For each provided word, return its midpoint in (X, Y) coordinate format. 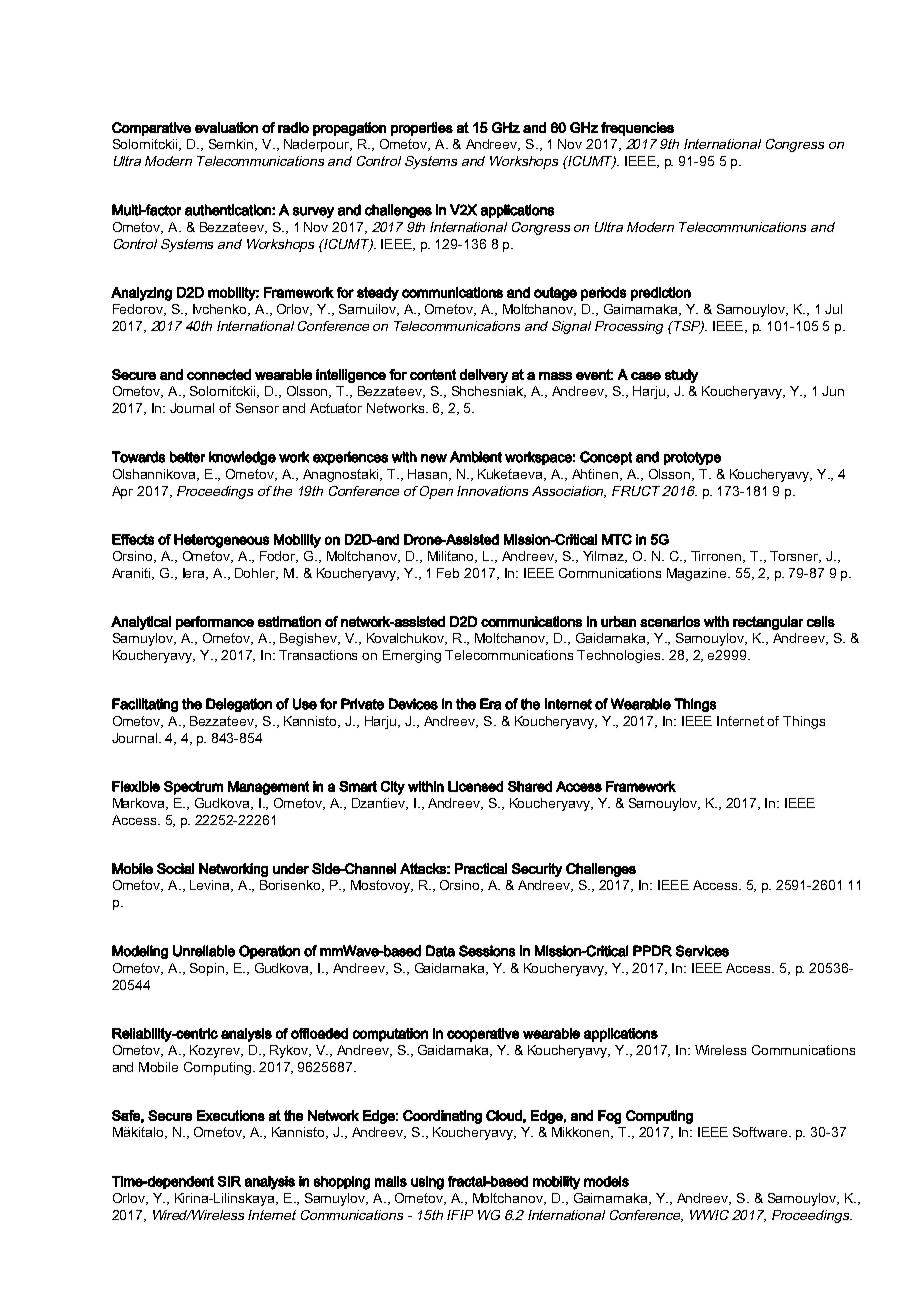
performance (215, 623)
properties (422, 129)
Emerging (412, 656)
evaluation (226, 127)
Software (761, 1132)
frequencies (637, 129)
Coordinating (442, 1117)
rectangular (768, 623)
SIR (229, 1181)
